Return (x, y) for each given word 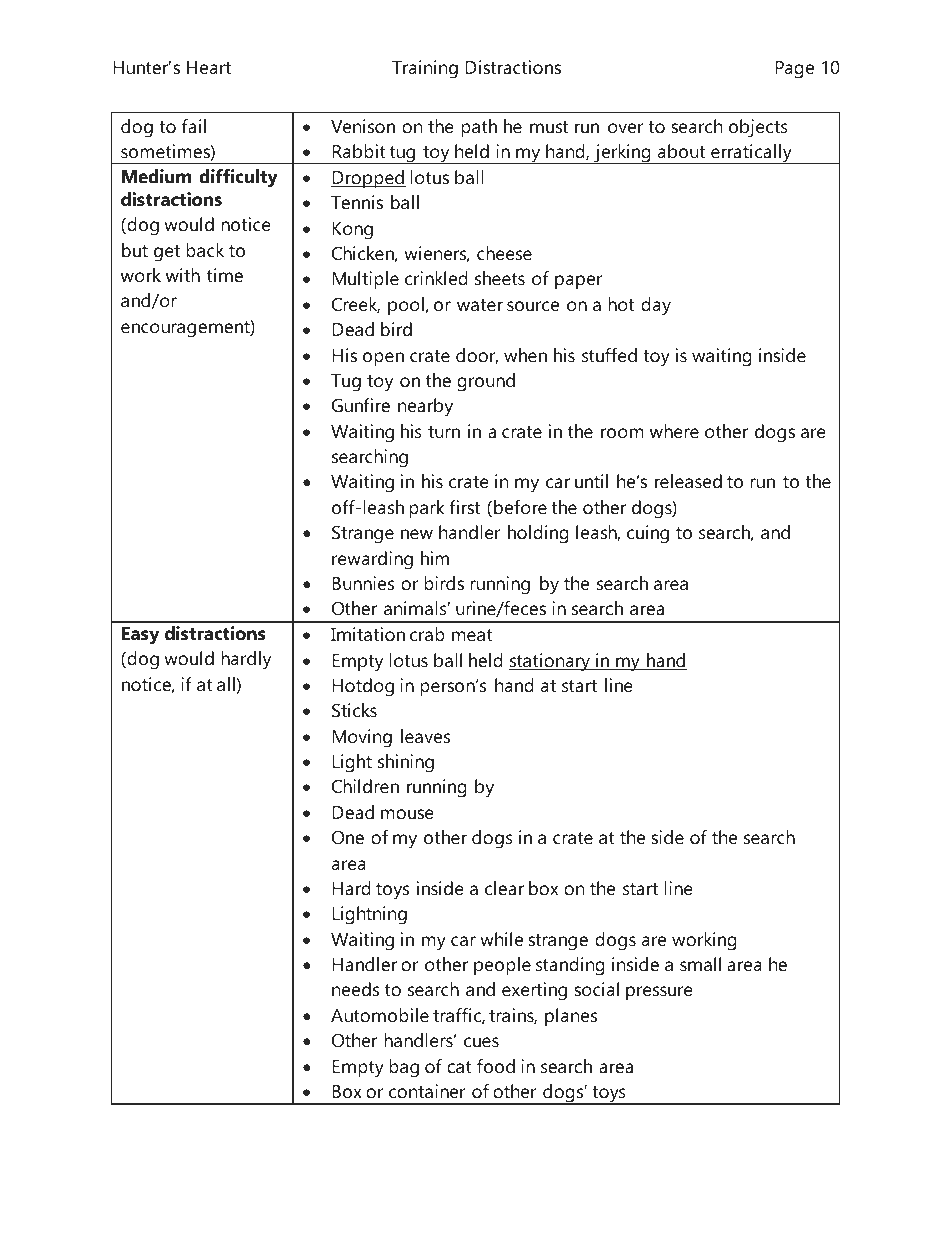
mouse (407, 814)
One (348, 837)
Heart (209, 67)
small (700, 964)
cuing (648, 534)
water (480, 305)
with (183, 275)
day (656, 306)
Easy (140, 636)
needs (355, 989)
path (479, 128)
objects (758, 128)
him (435, 558)
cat (459, 1067)
